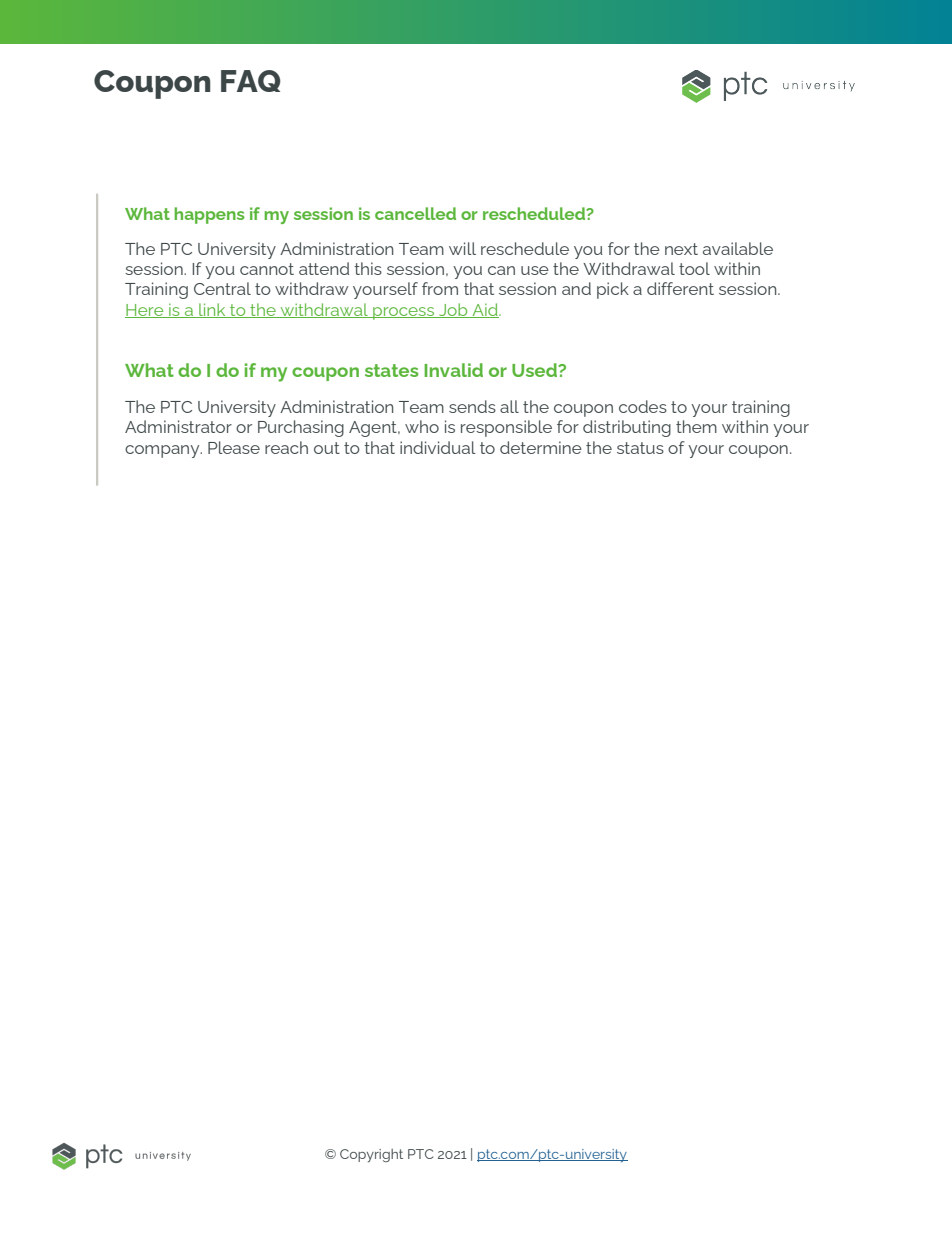  Describe the element at coordinates (371, 1156) in the screenshot. I see `Copyright` at that location.
